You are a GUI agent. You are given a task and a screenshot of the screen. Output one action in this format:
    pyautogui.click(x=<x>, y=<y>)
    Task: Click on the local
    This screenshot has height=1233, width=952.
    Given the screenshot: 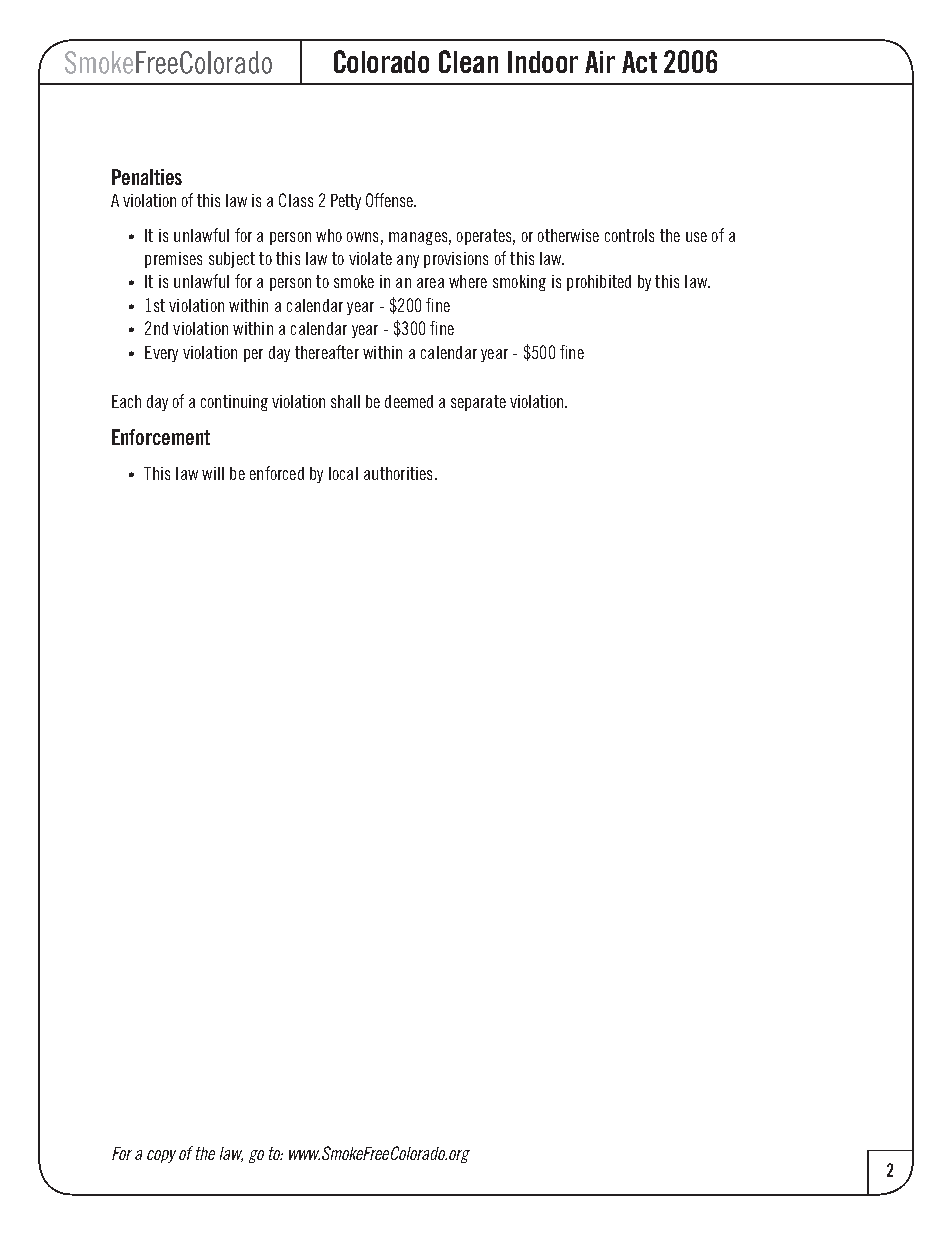 What is the action you would take?
    pyautogui.click(x=343, y=473)
